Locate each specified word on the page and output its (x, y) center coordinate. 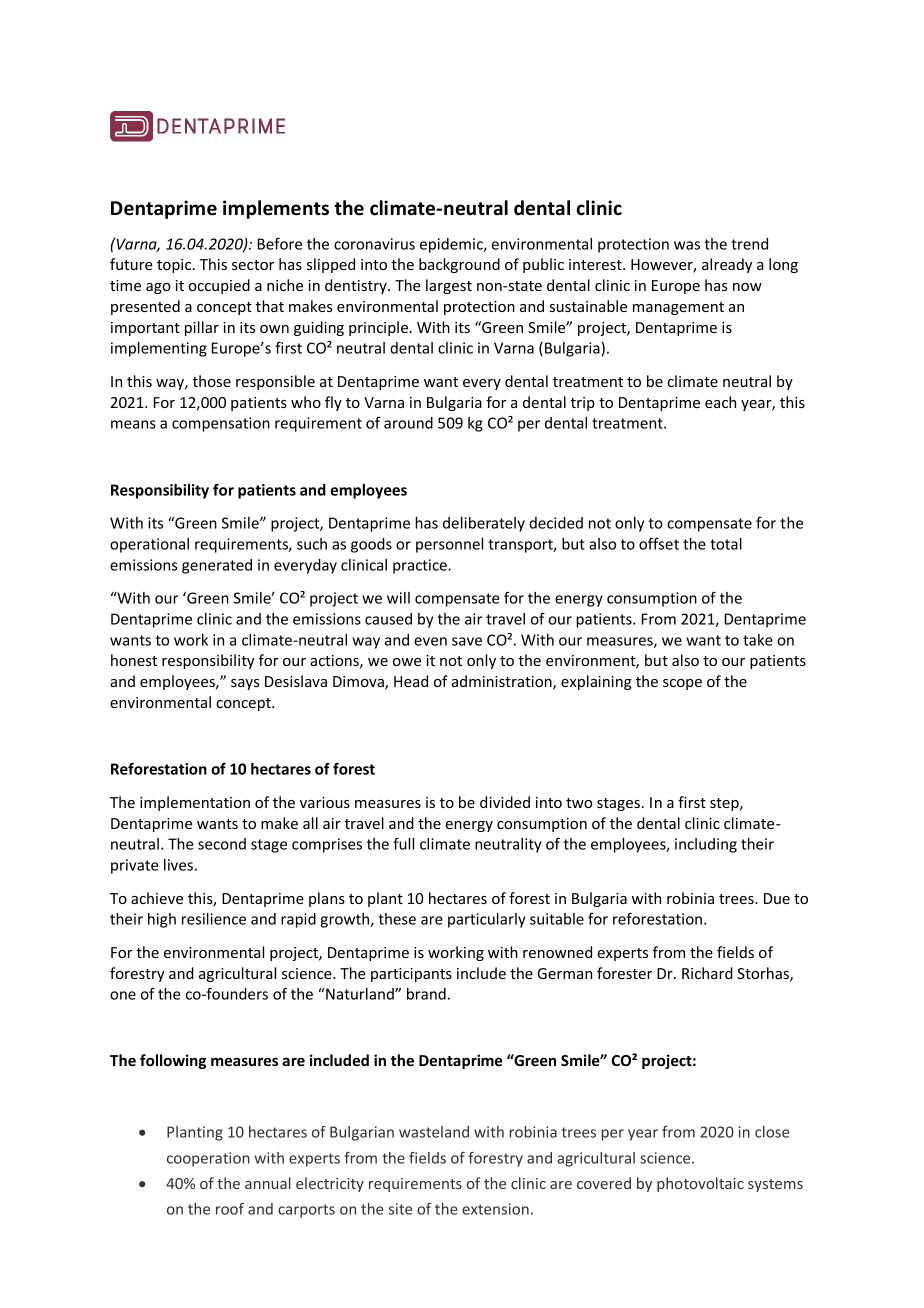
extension (495, 1209)
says (245, 684)
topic (175, 266)
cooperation (208, 1159)
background (459, 265)
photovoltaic (700, 1184)
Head (411, 681)
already (727, 265)
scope (682, 684)
